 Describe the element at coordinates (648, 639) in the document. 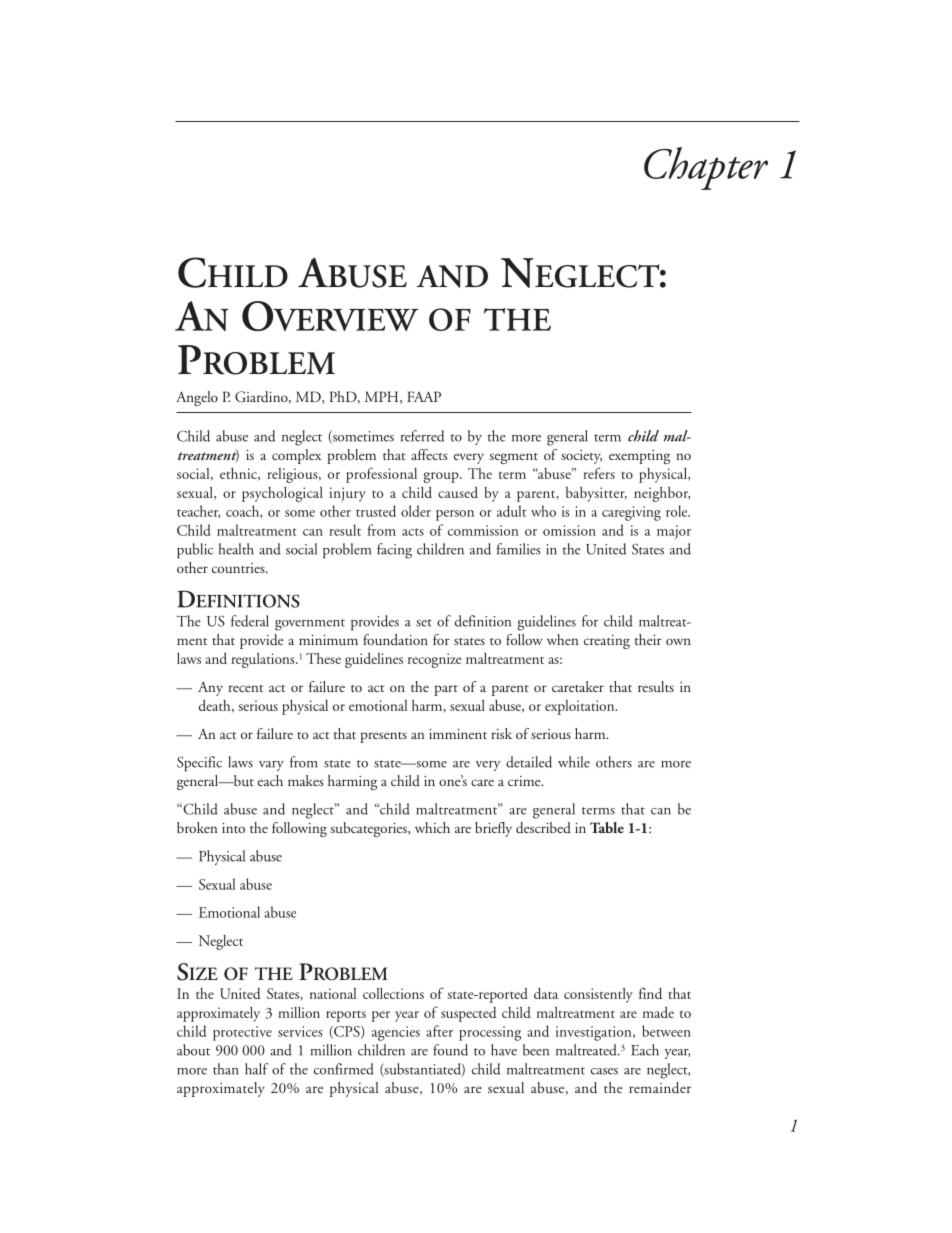

I see `their` at that location.
